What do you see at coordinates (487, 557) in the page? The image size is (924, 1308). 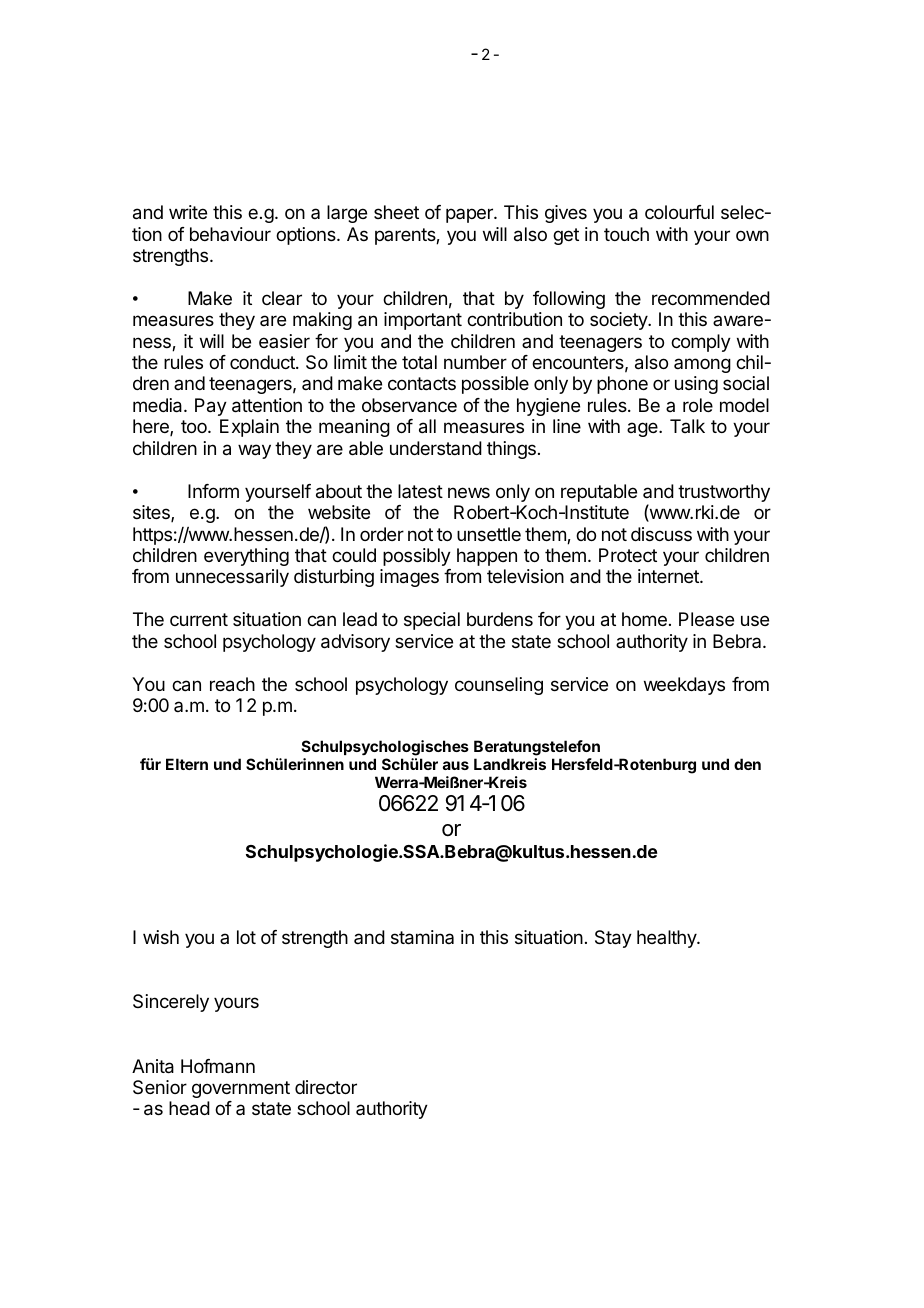 I see `happen` at bounding box center [487, 557].
